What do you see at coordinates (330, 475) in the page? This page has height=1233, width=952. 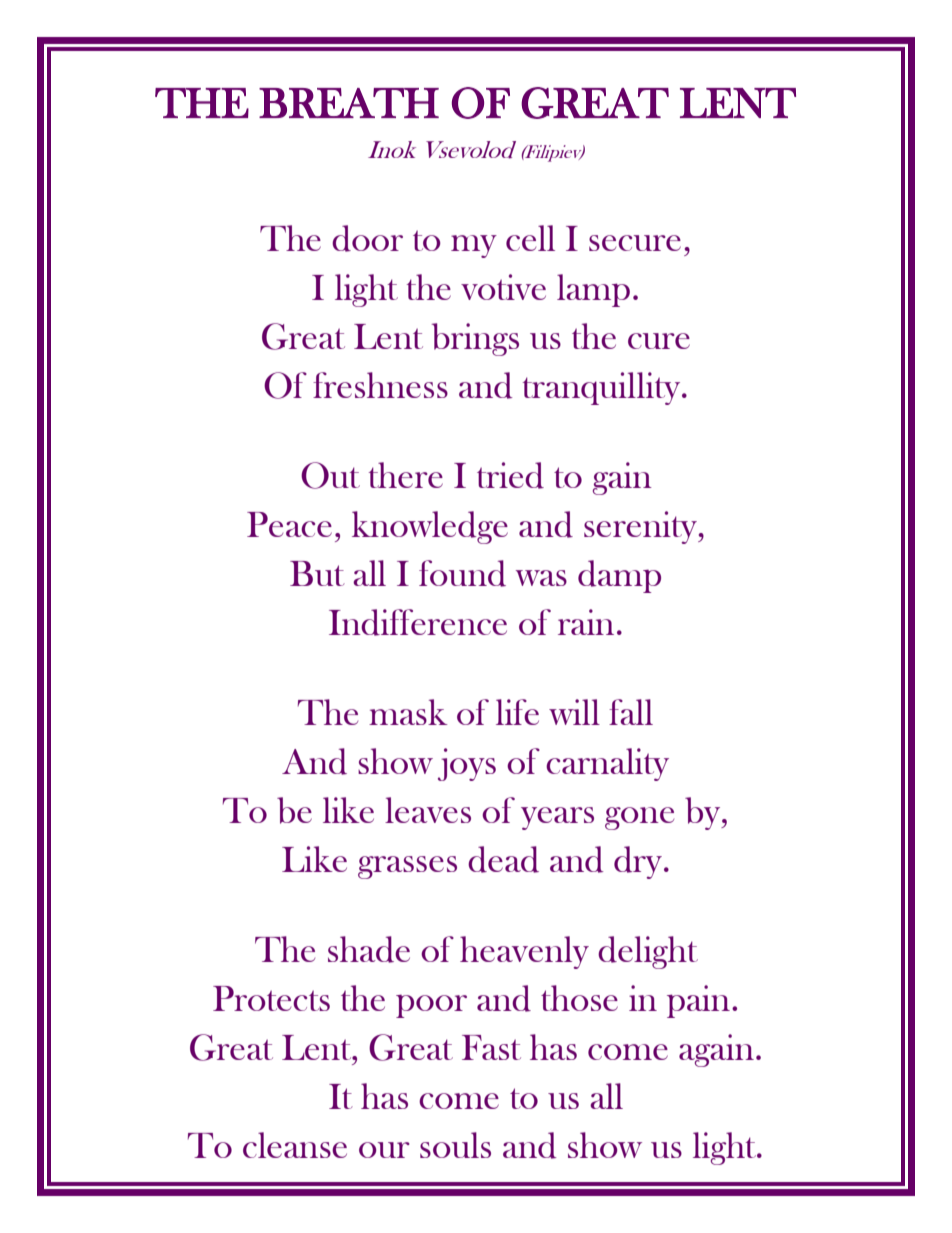 I see `Out` at bounding box center [330, 475].
